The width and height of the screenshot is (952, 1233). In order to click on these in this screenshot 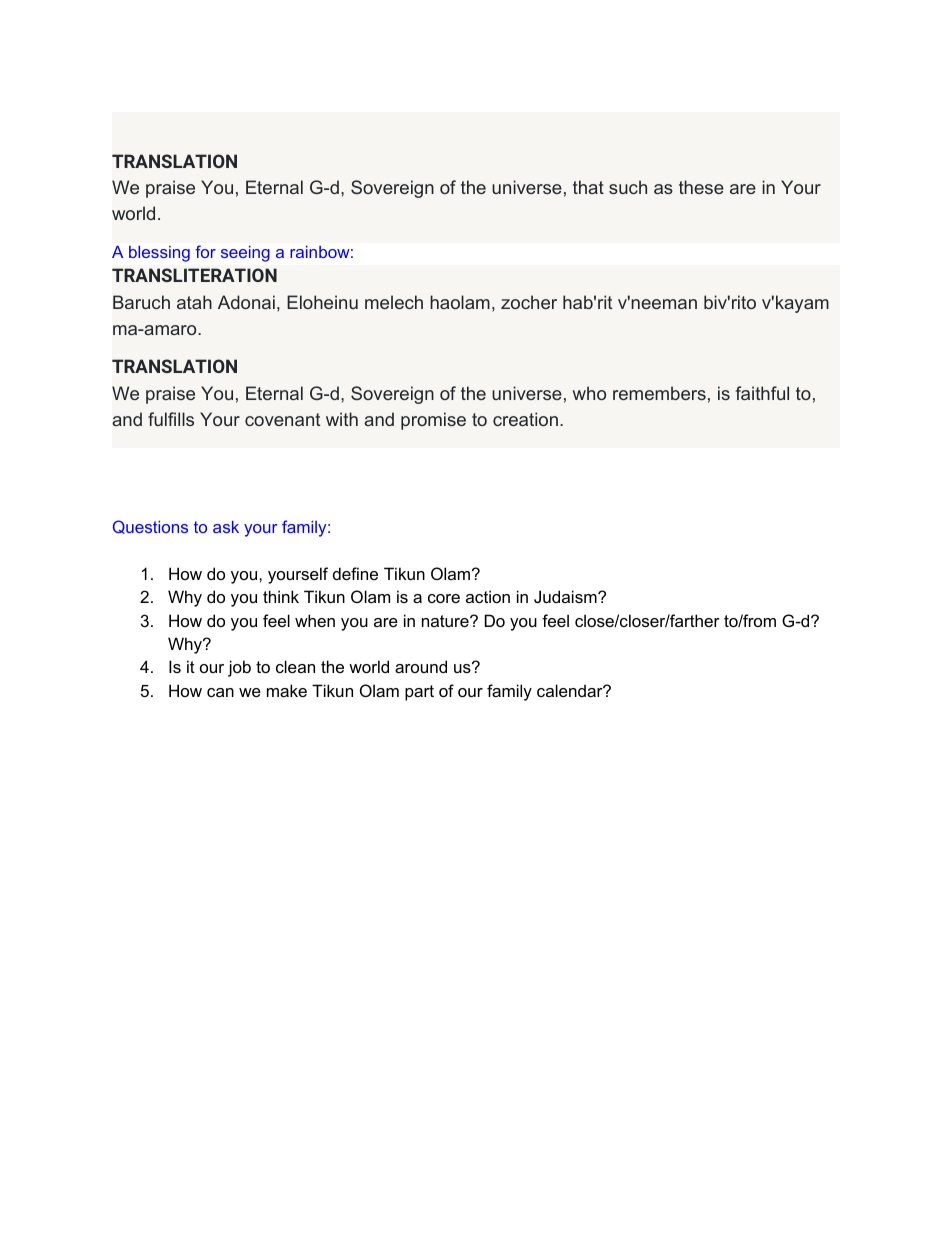, I will do `click(701, 187)`.
